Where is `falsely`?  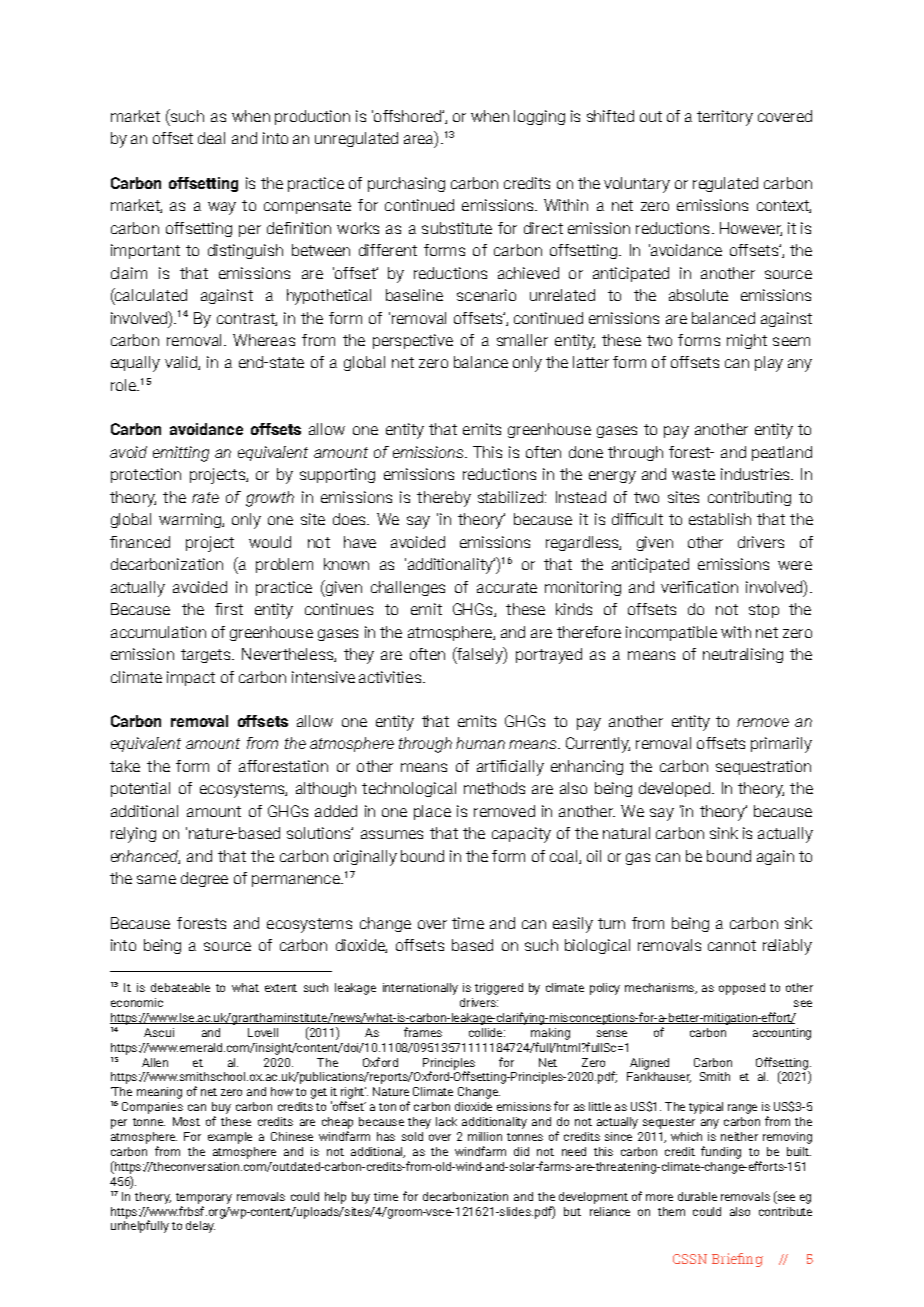
falsely is located at coordinates (480, 655).
